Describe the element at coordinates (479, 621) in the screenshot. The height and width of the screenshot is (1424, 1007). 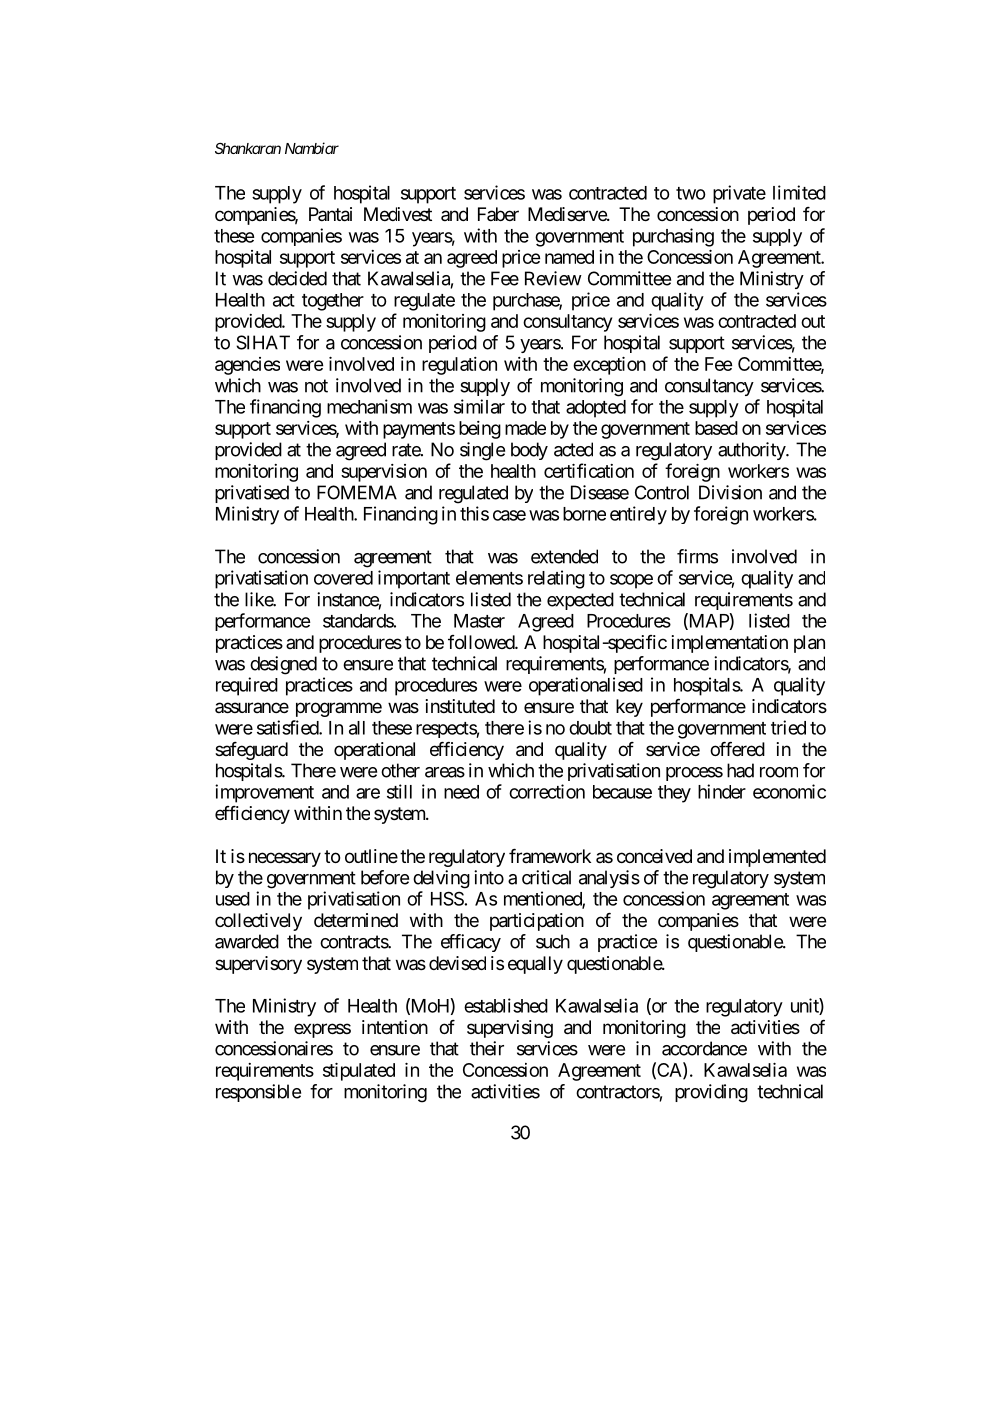
I see `Master` at that location.
